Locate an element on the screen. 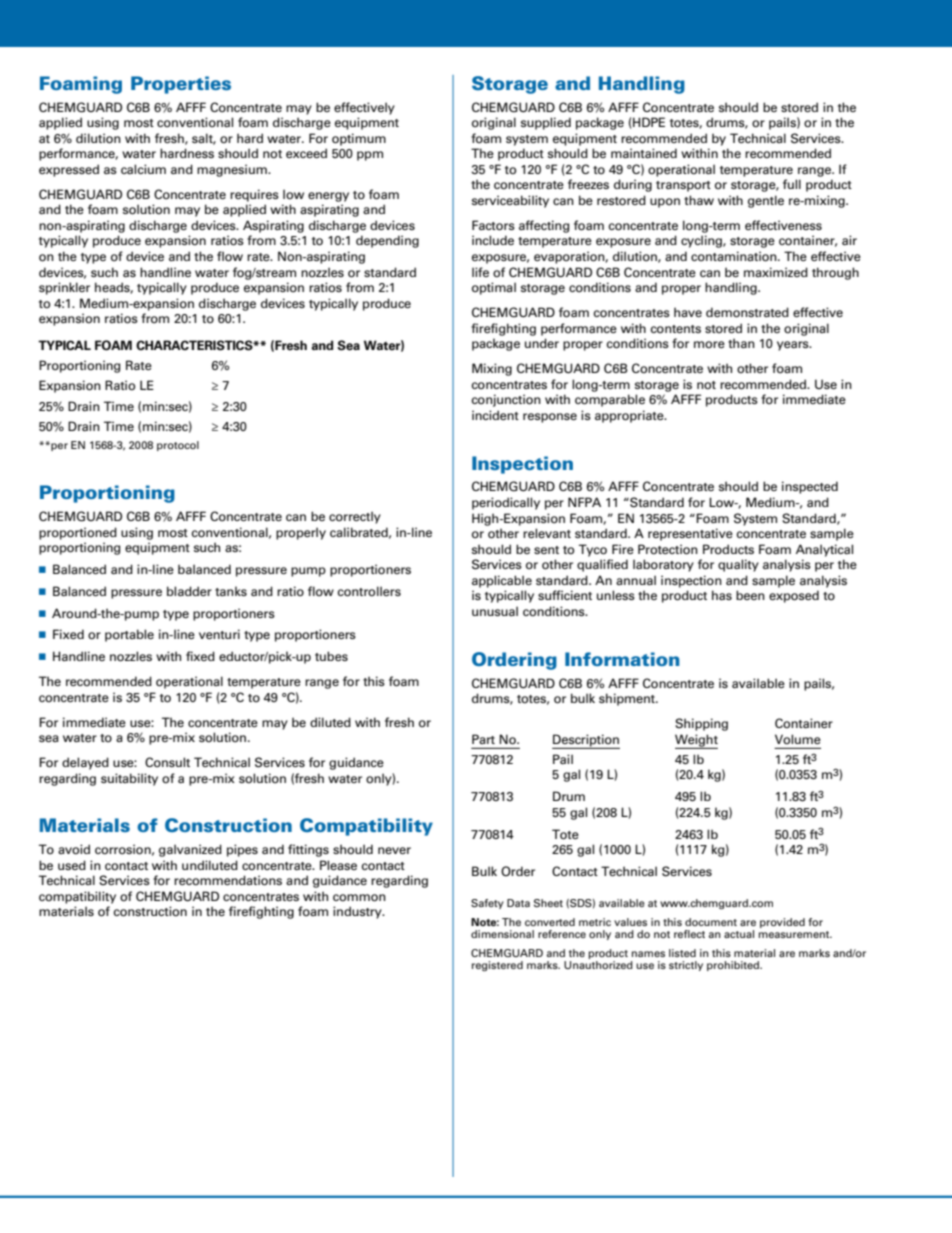 The image size is (952, 1233). calcium is located at coordinates (143, 169).
